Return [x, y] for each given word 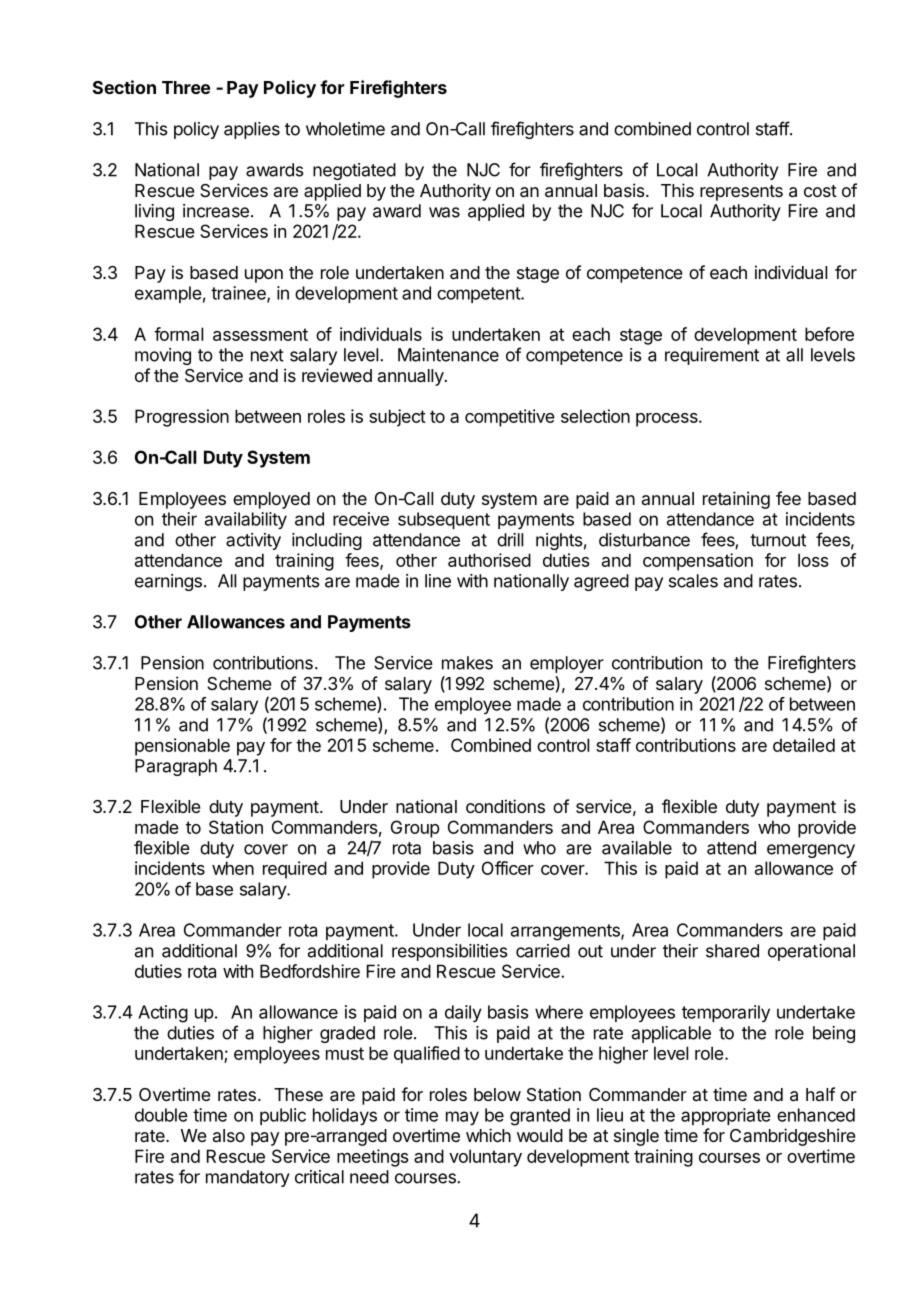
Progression [182, 418]
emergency [811, 851]
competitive [510, 418]
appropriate [726, 1116]
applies [252, 130]
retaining [736, 500]
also [229, 1135]
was [444, 212]
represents [741, 193]
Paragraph [176, 767]
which [488, 1135]
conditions [505, 806]
